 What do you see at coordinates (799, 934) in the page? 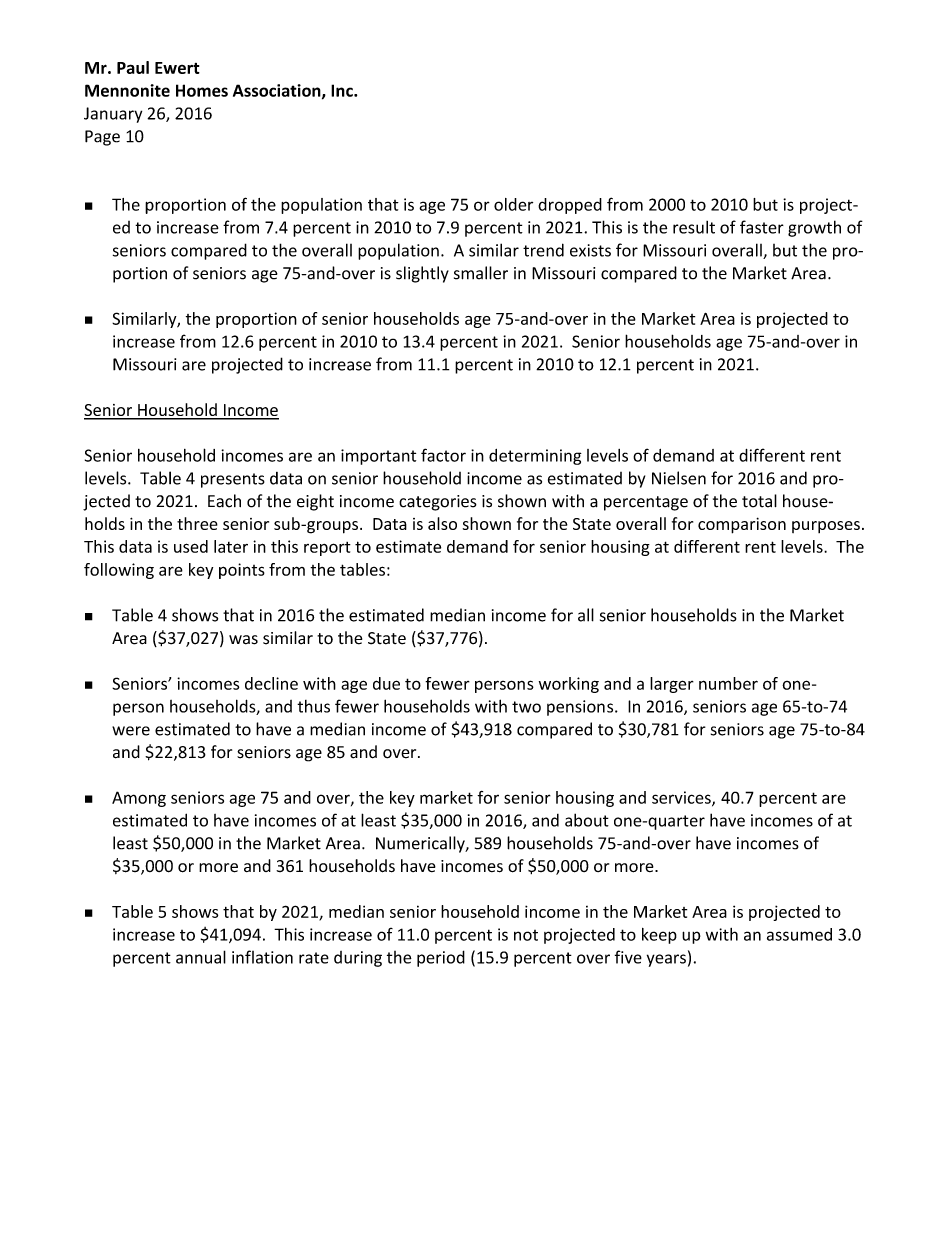
I see `assumed` at bounding box center [799, 934].
